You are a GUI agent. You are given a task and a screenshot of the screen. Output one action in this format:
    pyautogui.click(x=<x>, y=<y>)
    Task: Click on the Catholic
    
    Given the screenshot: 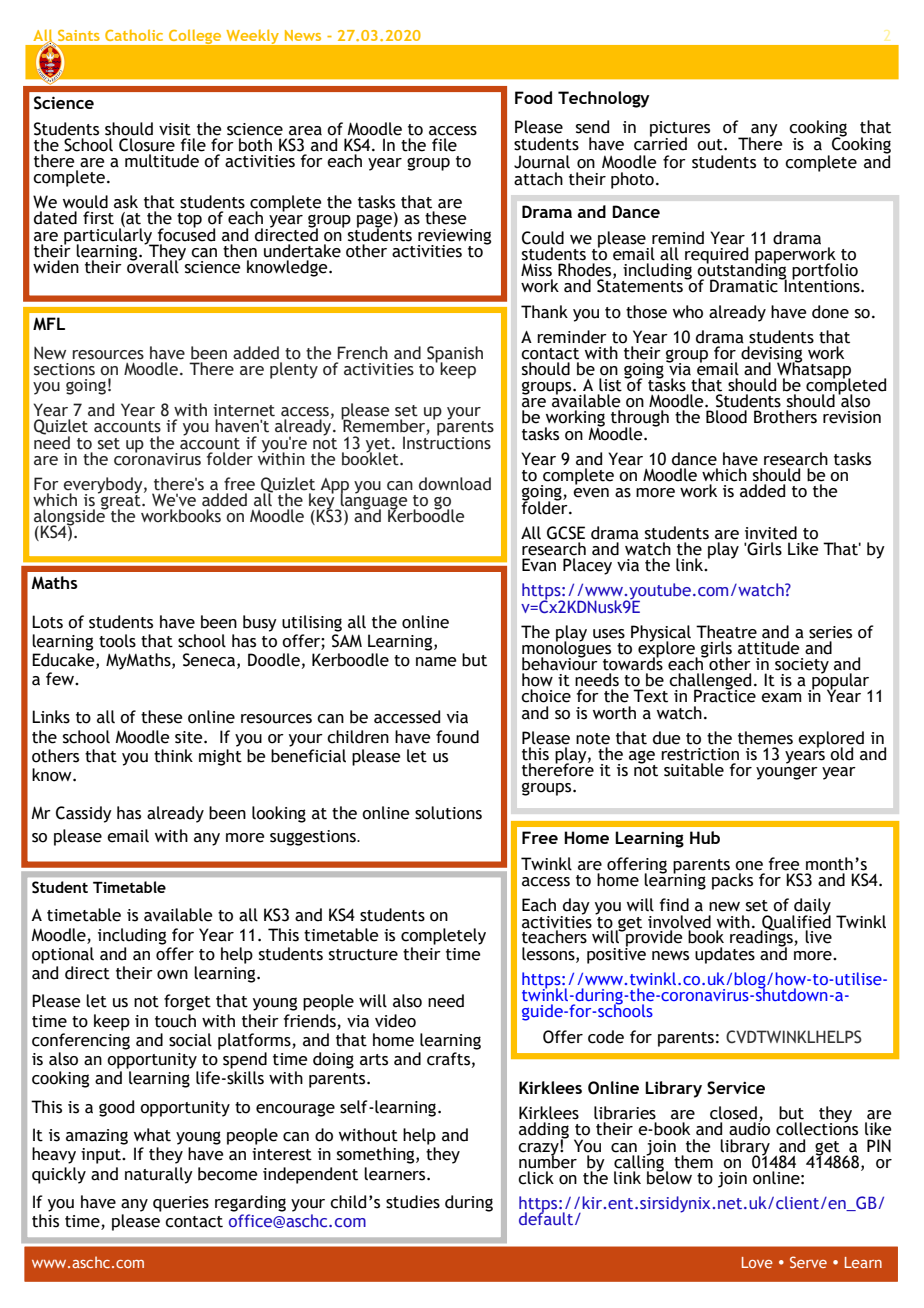 What is the action you would take?
    pyautogui.click(x=134, y=35)
